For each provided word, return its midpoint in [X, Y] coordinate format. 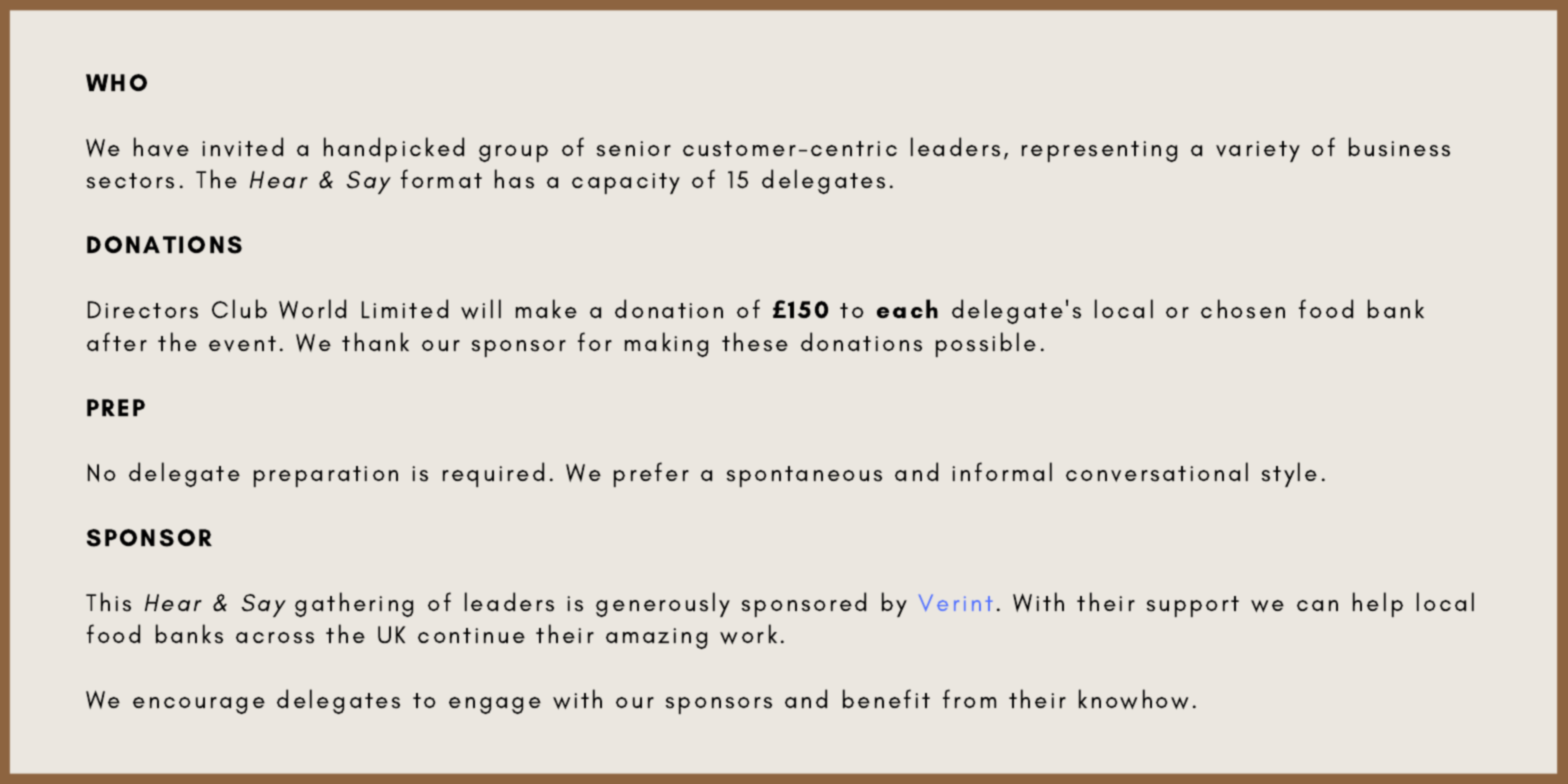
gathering [354, 604]
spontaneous [804, 476]
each [907, 308]
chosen [1243, 309]
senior [634, 149]
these [755, 342]
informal [1002, 471]
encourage [199, 705]
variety [1258, 151]
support [1193, 606]
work [748, 634]
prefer [651, 474]
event [242, 344]
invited [242, 147]
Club [239, 308]
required [493, 474]
